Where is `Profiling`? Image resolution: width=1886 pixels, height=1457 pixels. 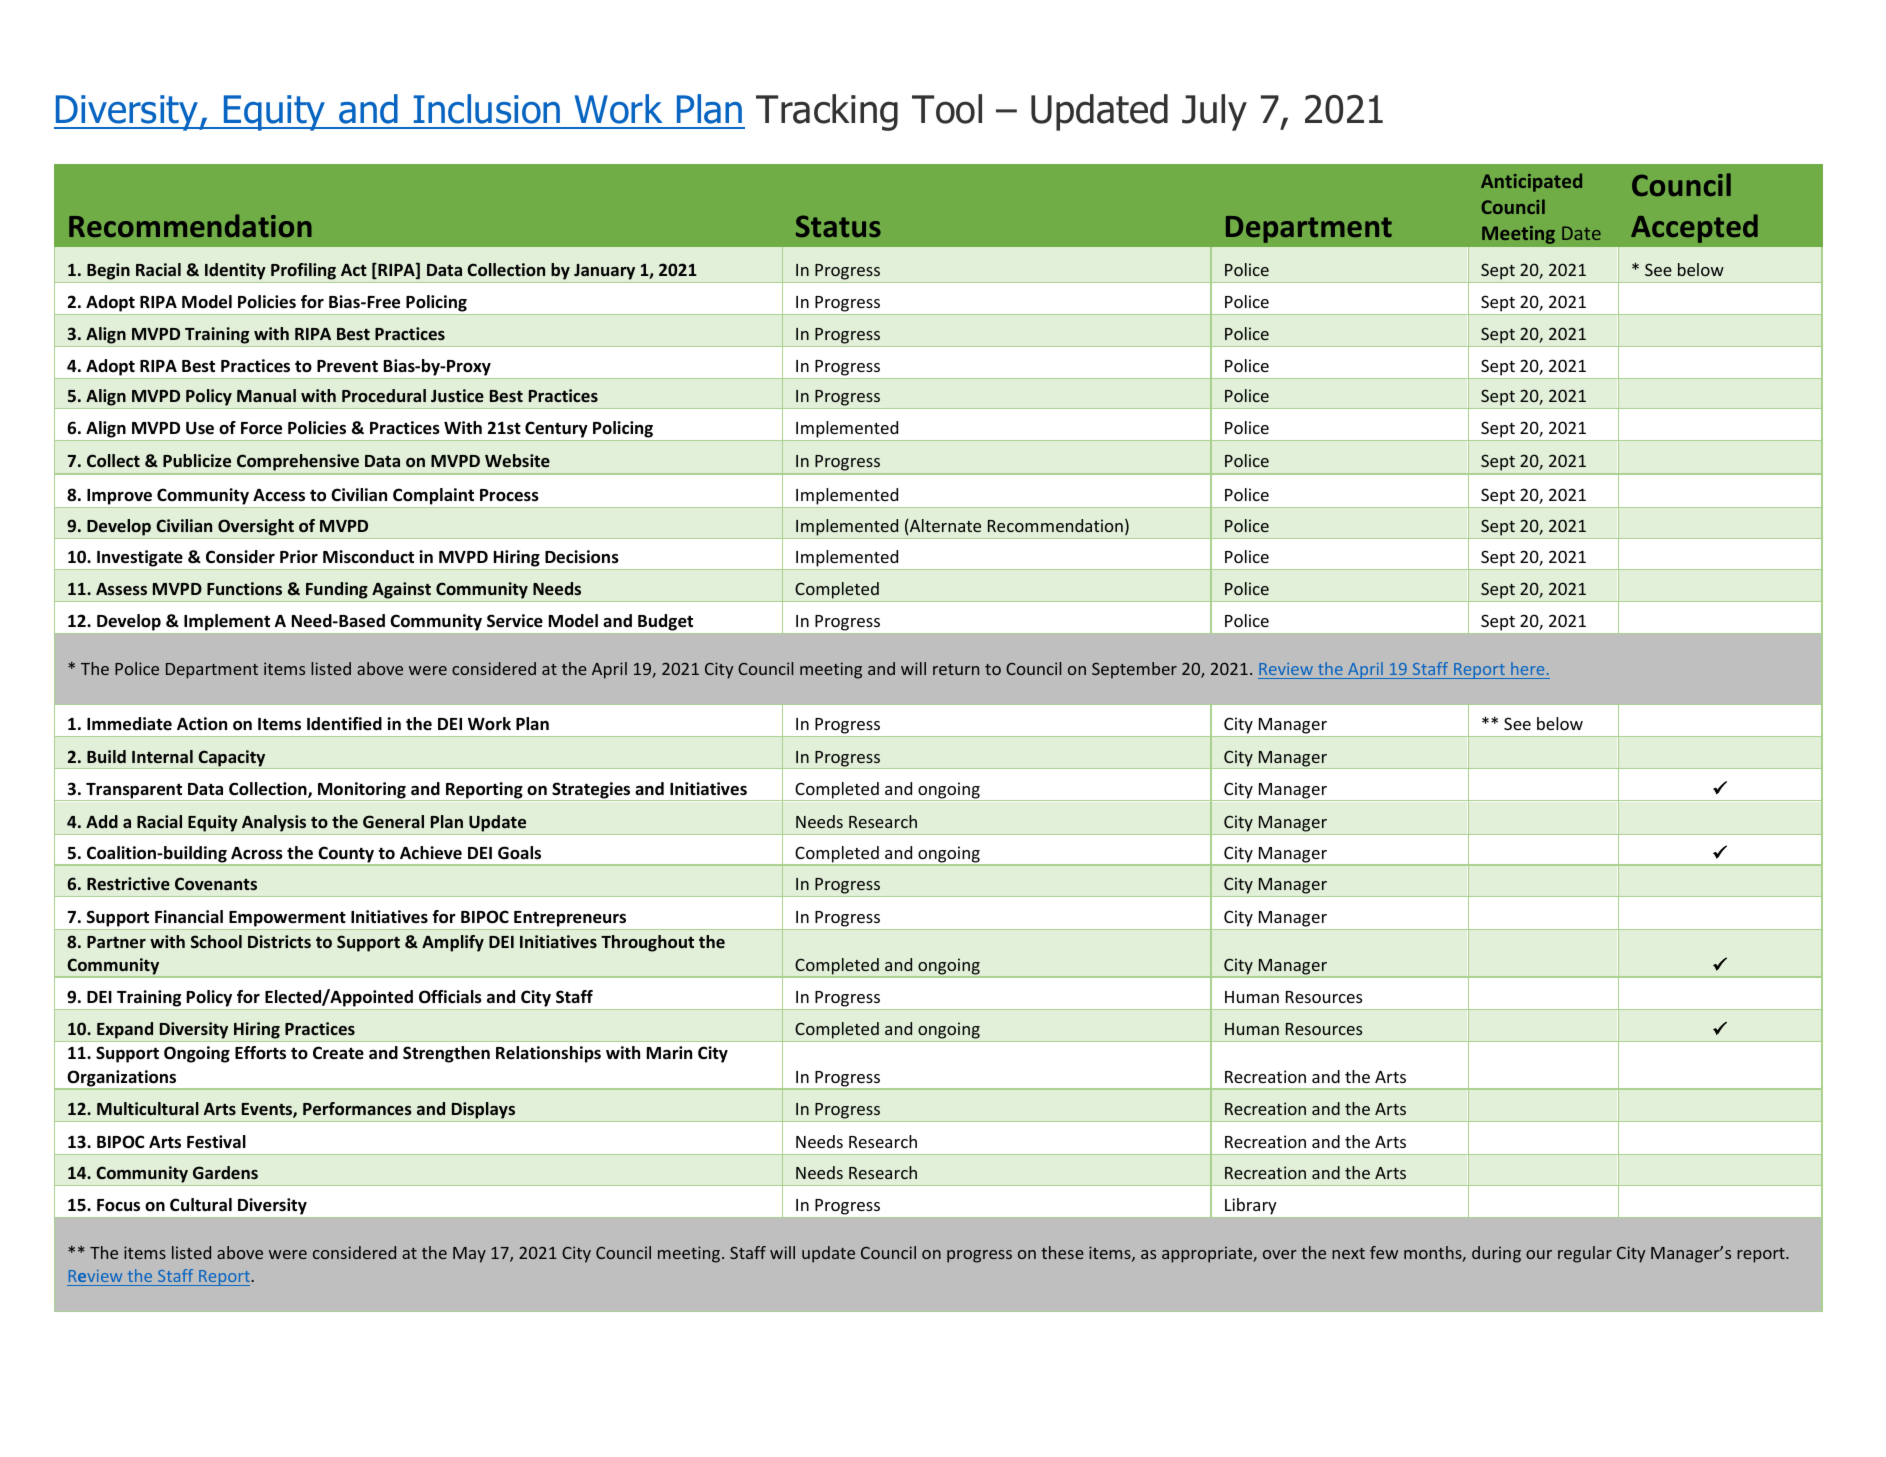
Profiling is located at coordinates (303, 271).
